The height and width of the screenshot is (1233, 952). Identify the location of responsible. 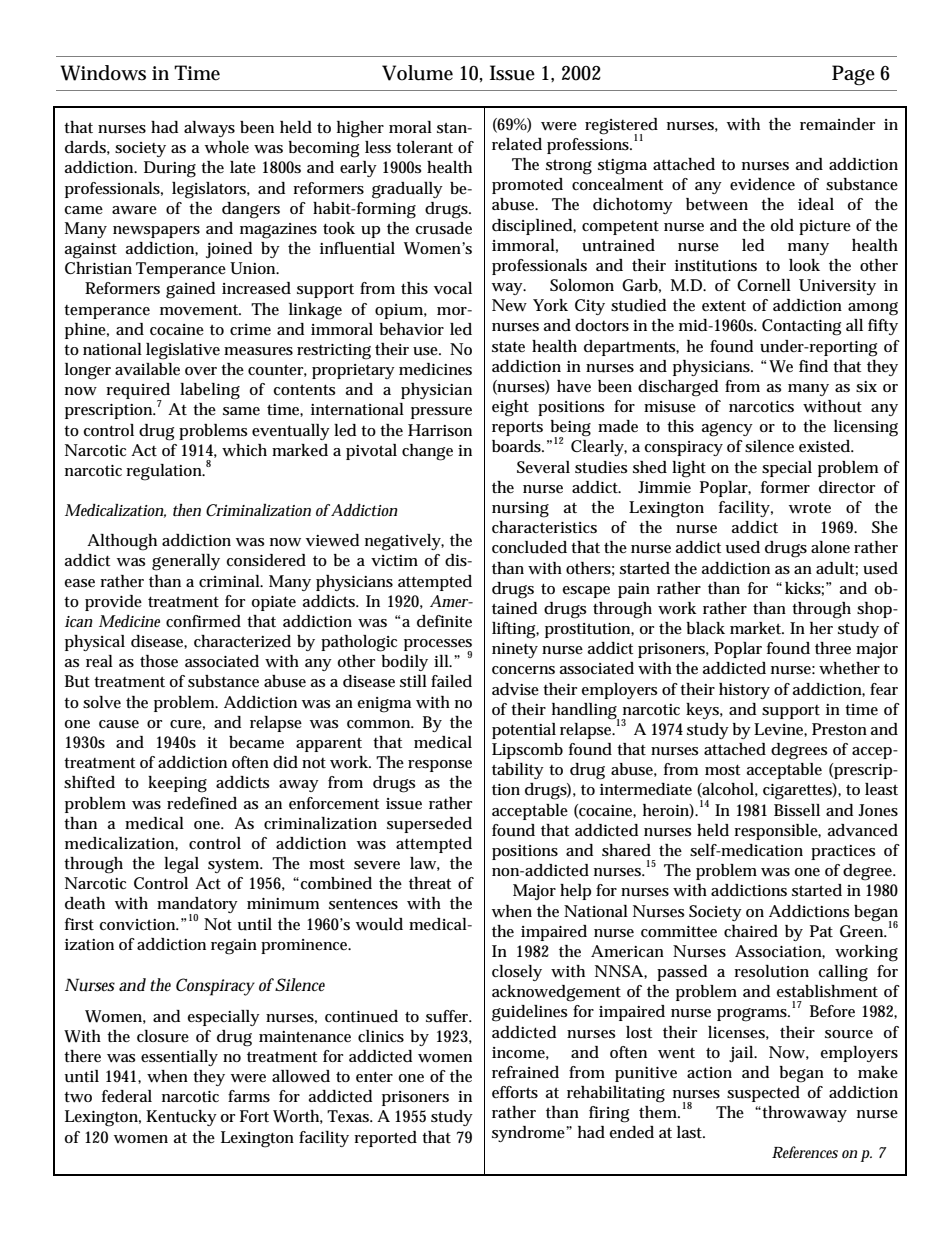
(777, 832).
